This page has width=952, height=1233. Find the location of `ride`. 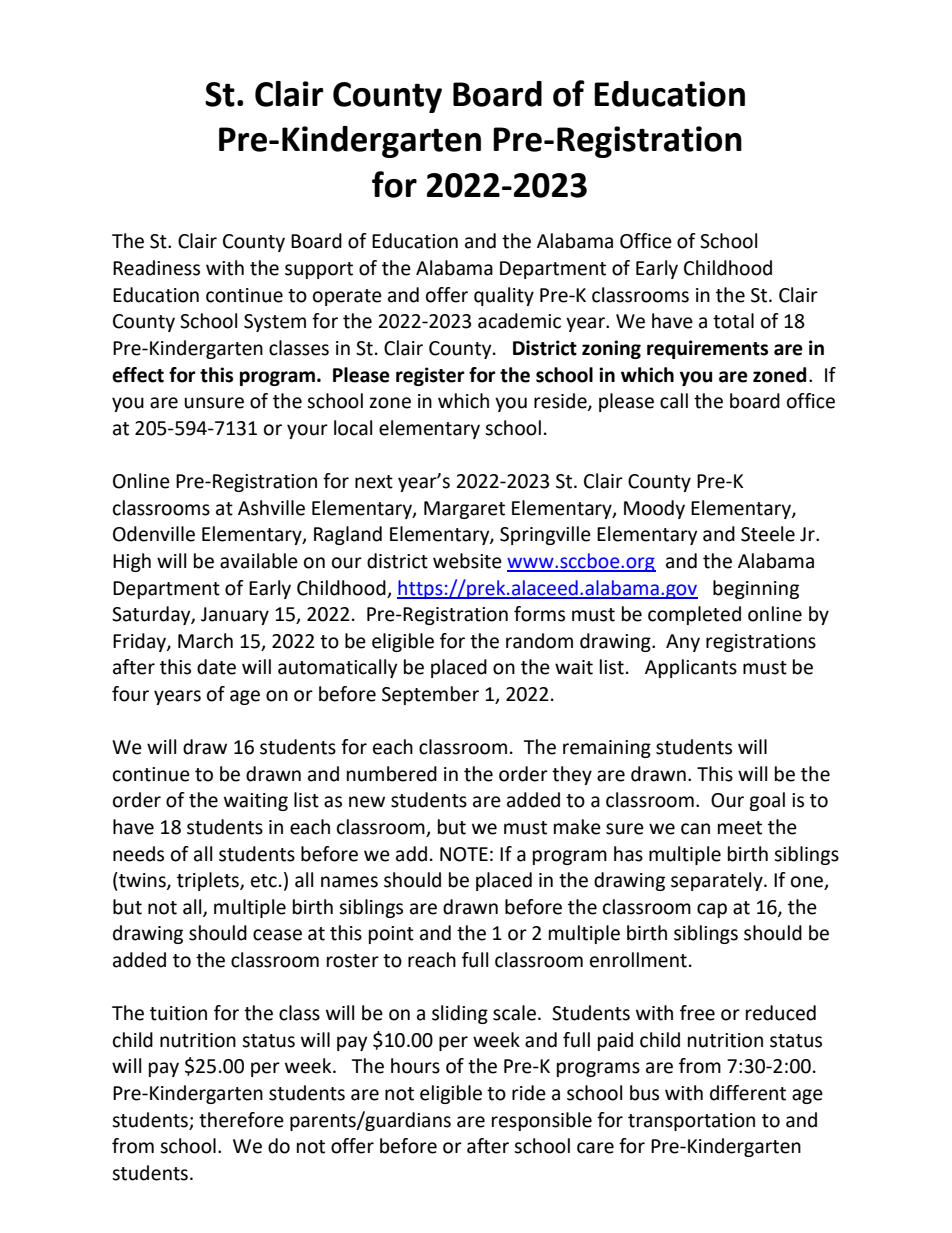

ride is located at coordinates (529, 1093).
